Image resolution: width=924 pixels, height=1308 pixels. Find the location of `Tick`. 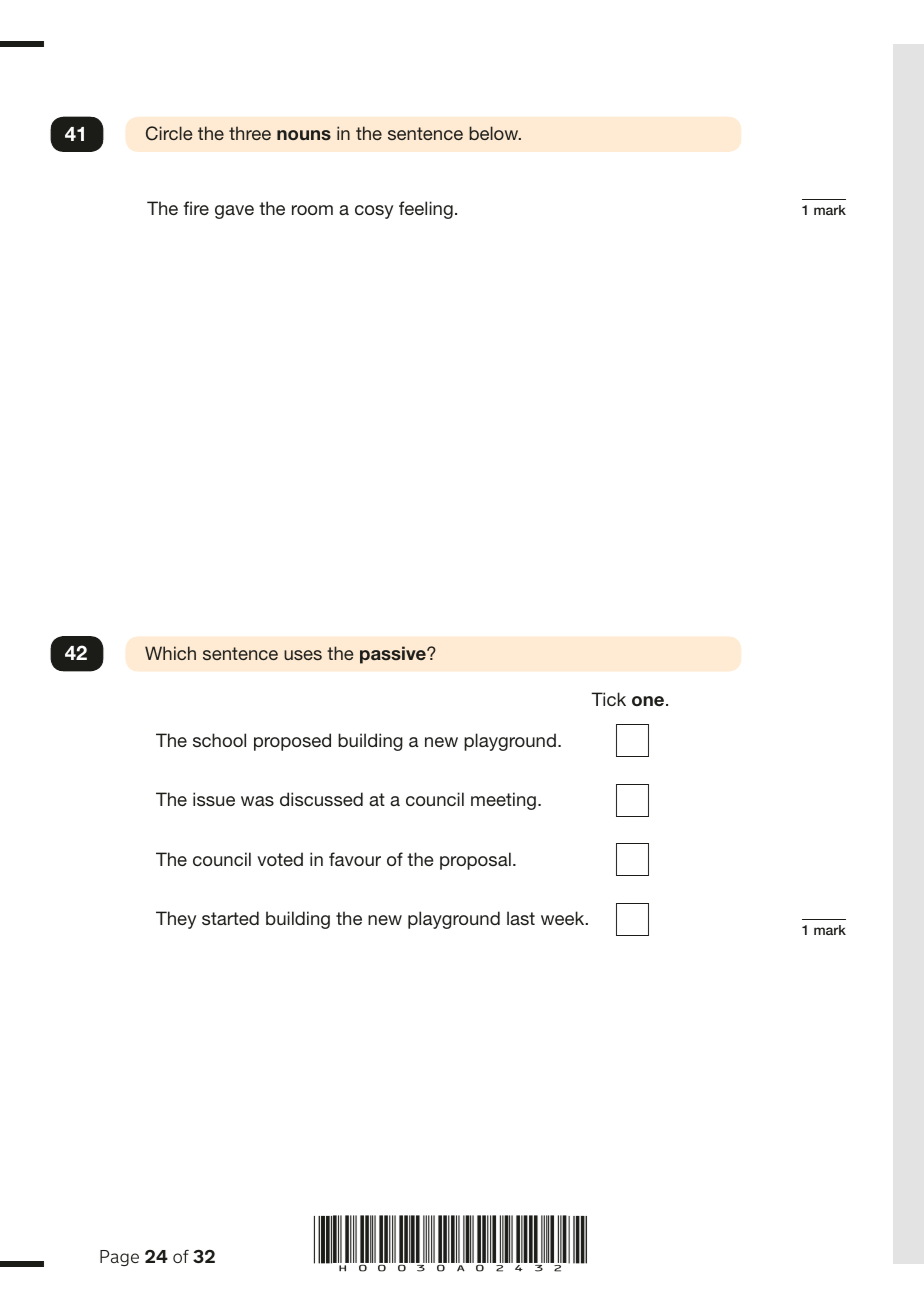

Tick is located at coordinates (608, 699).
